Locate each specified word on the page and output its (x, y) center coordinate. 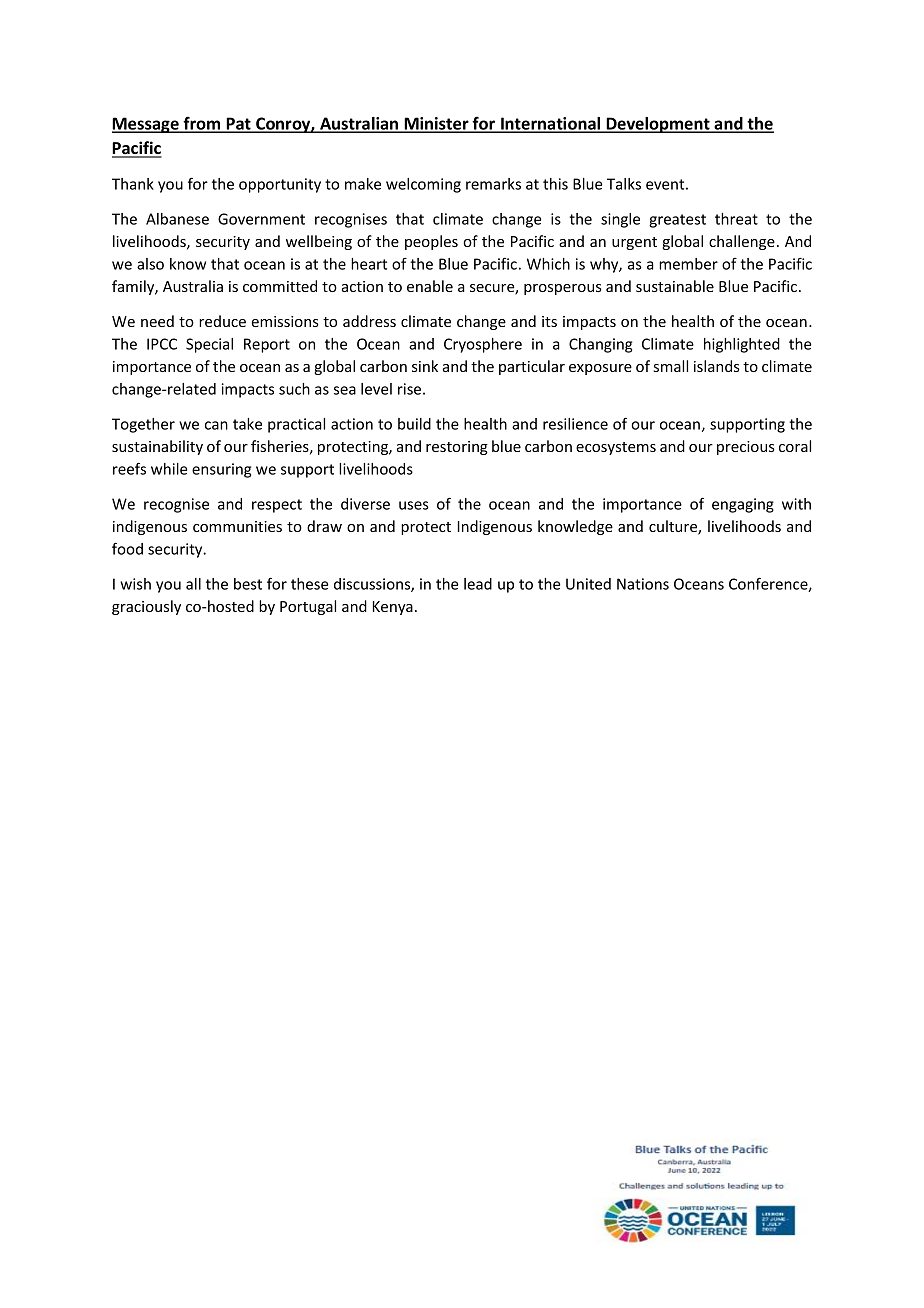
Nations (643, 584)
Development (658, 125)
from (202, 124)
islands (717, 366)
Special (209, 345)
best (248, 584)
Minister (436, 124)
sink (425, 366)
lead (478, 584)
